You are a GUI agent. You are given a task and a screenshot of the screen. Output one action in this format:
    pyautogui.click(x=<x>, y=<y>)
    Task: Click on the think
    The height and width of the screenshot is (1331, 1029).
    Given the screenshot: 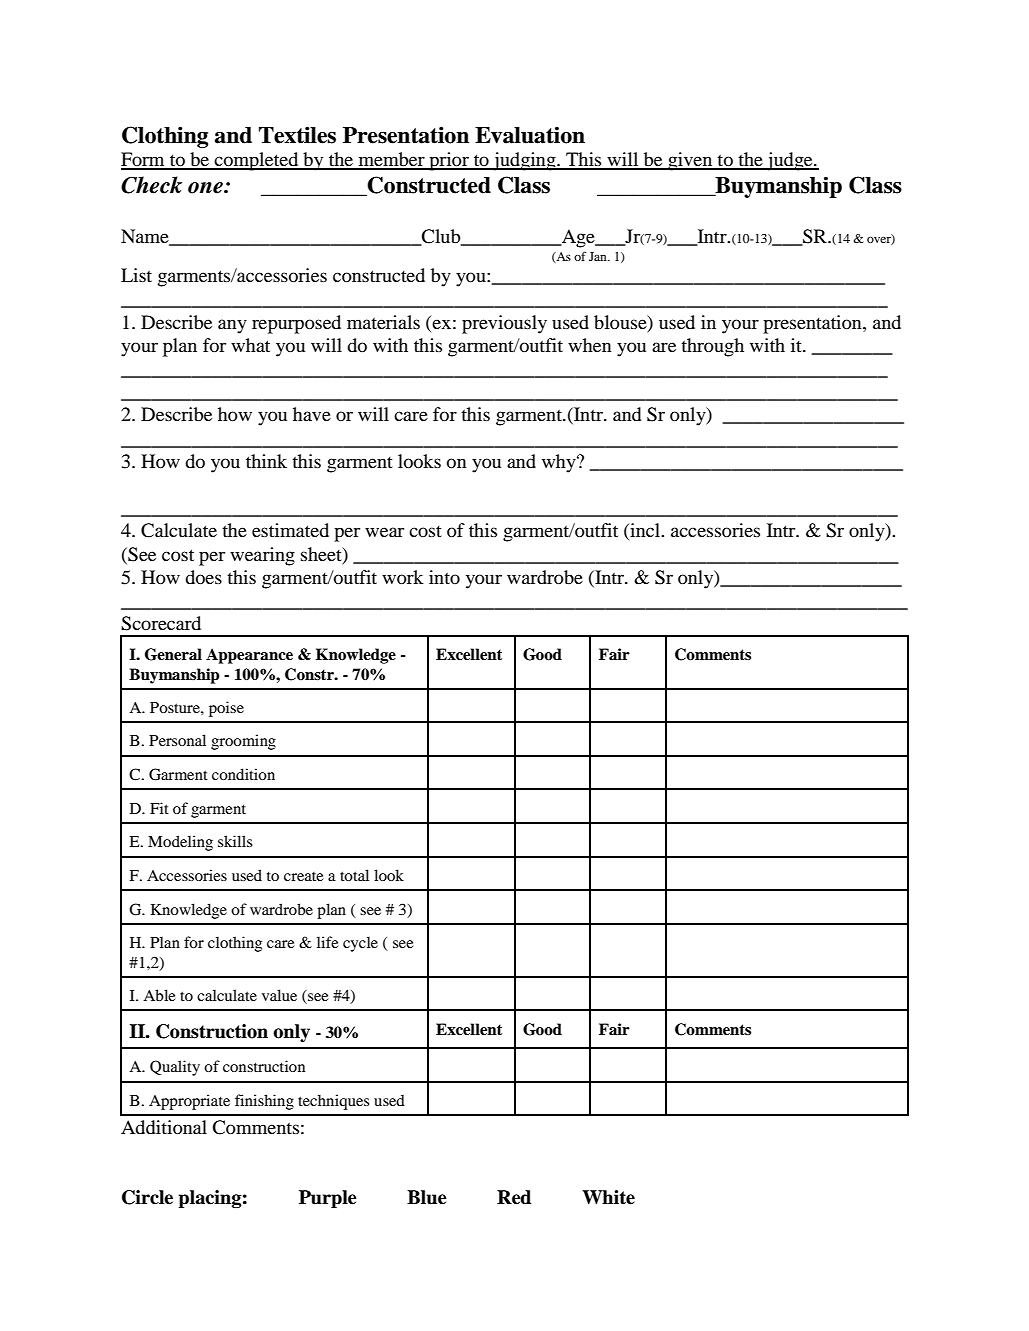 What is the action you would take?
    pyautogui.click(x=266, y=461)
